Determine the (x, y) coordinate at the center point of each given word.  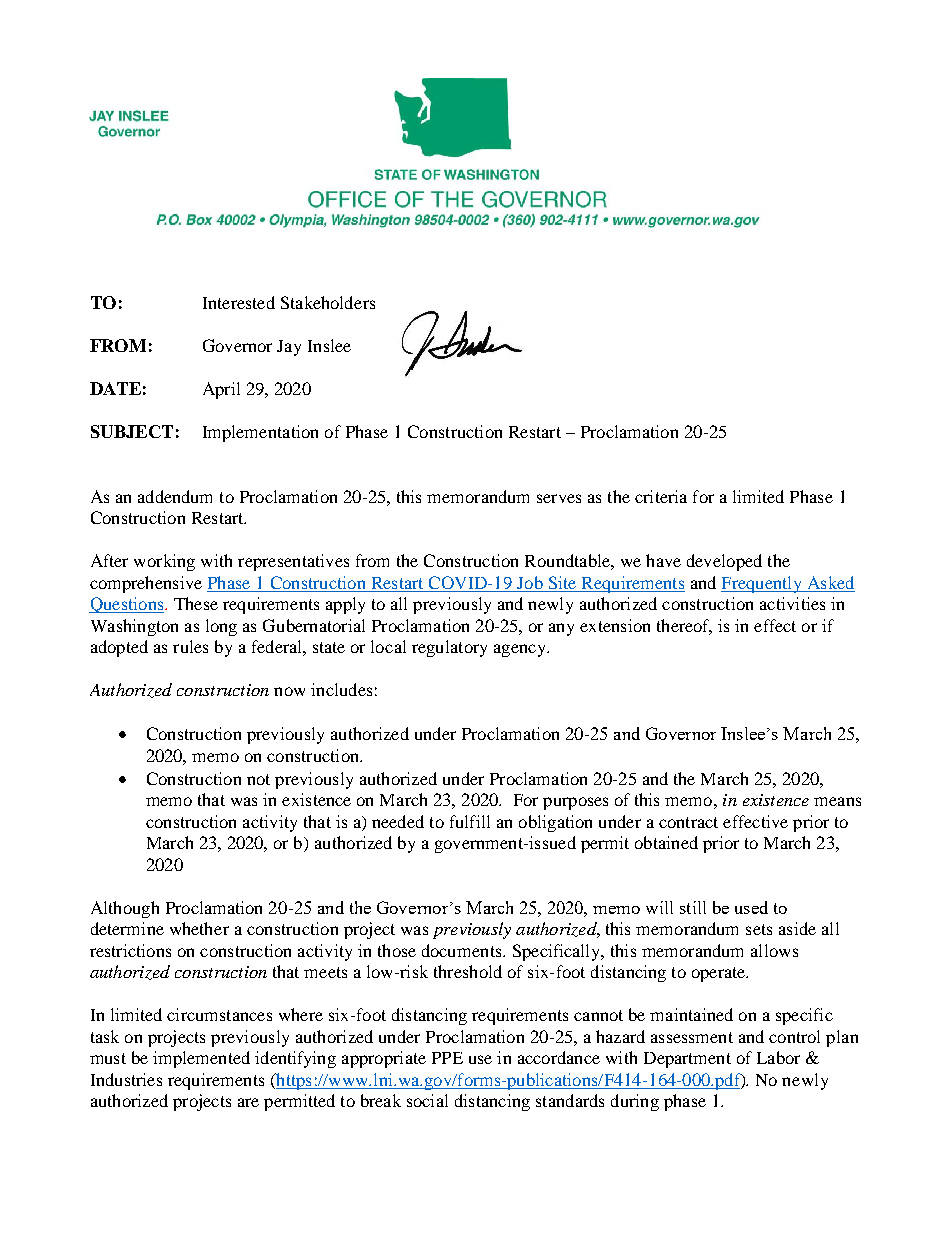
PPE (447, 1058)
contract (688, 822)
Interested (239, 302)
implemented (201, 1059)
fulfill (470, 821)
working (164, 562)
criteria (661, 496)
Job (530, 582)
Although (125, 909)
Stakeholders (328, 302)
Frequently (762, 584)
